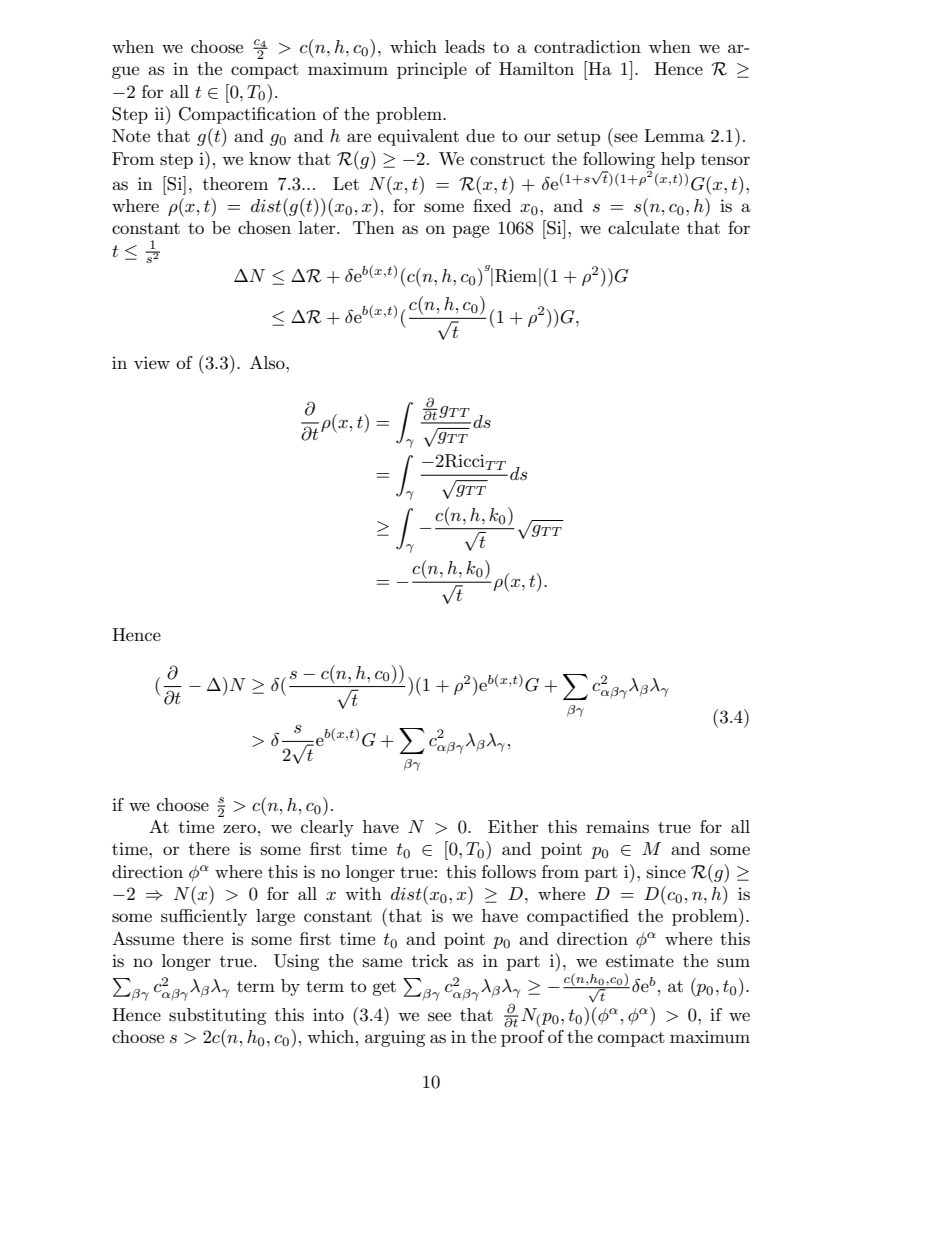 The height and width of the screenshot is (1233, 952). Describe the element at coordinates (131, 135) in the screenshot. I see `Note` at that location.
